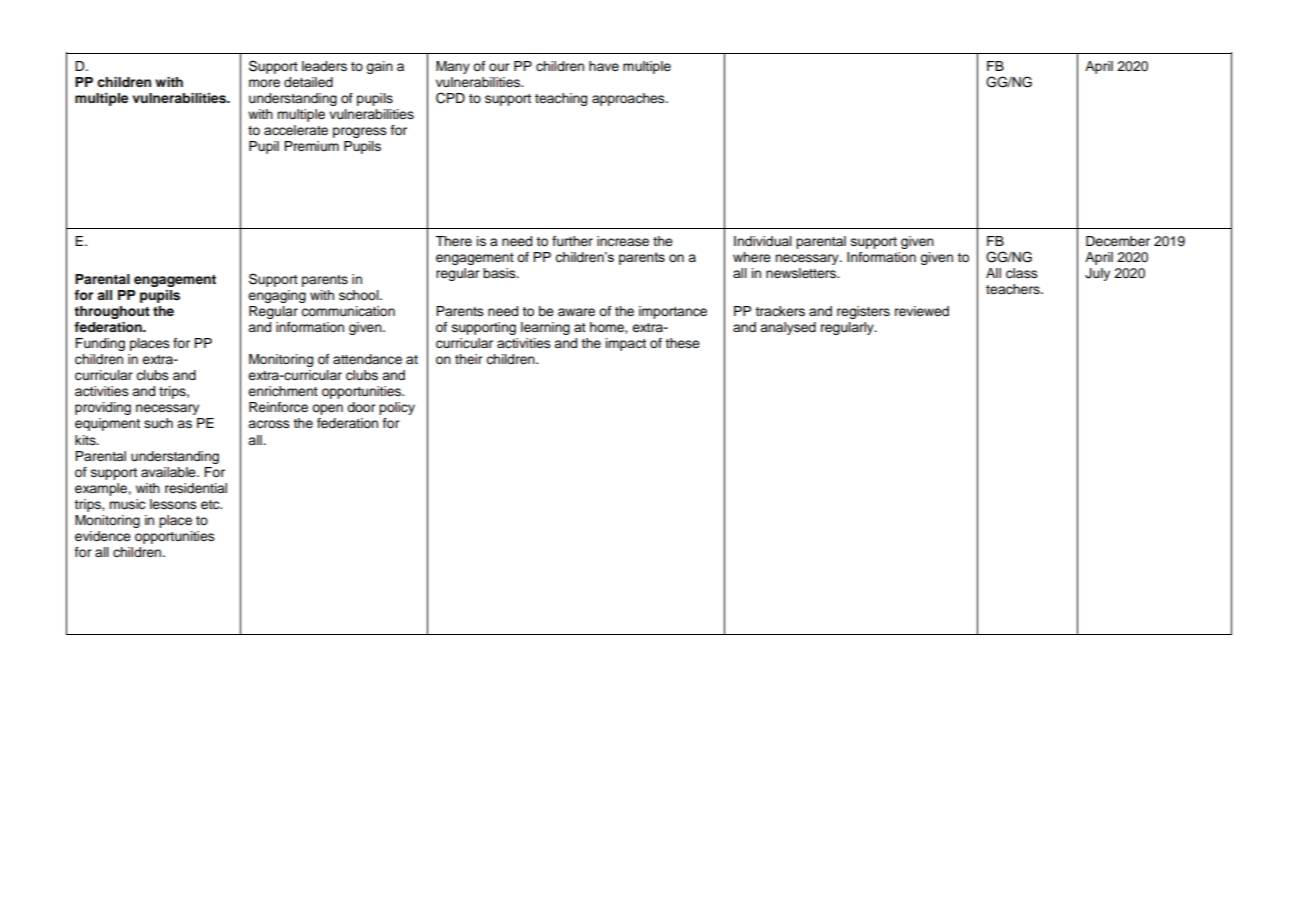 This image has width=1308, height=924. Describe the element at coordinates (1118, 241) in the image. I see `December` at that location.
